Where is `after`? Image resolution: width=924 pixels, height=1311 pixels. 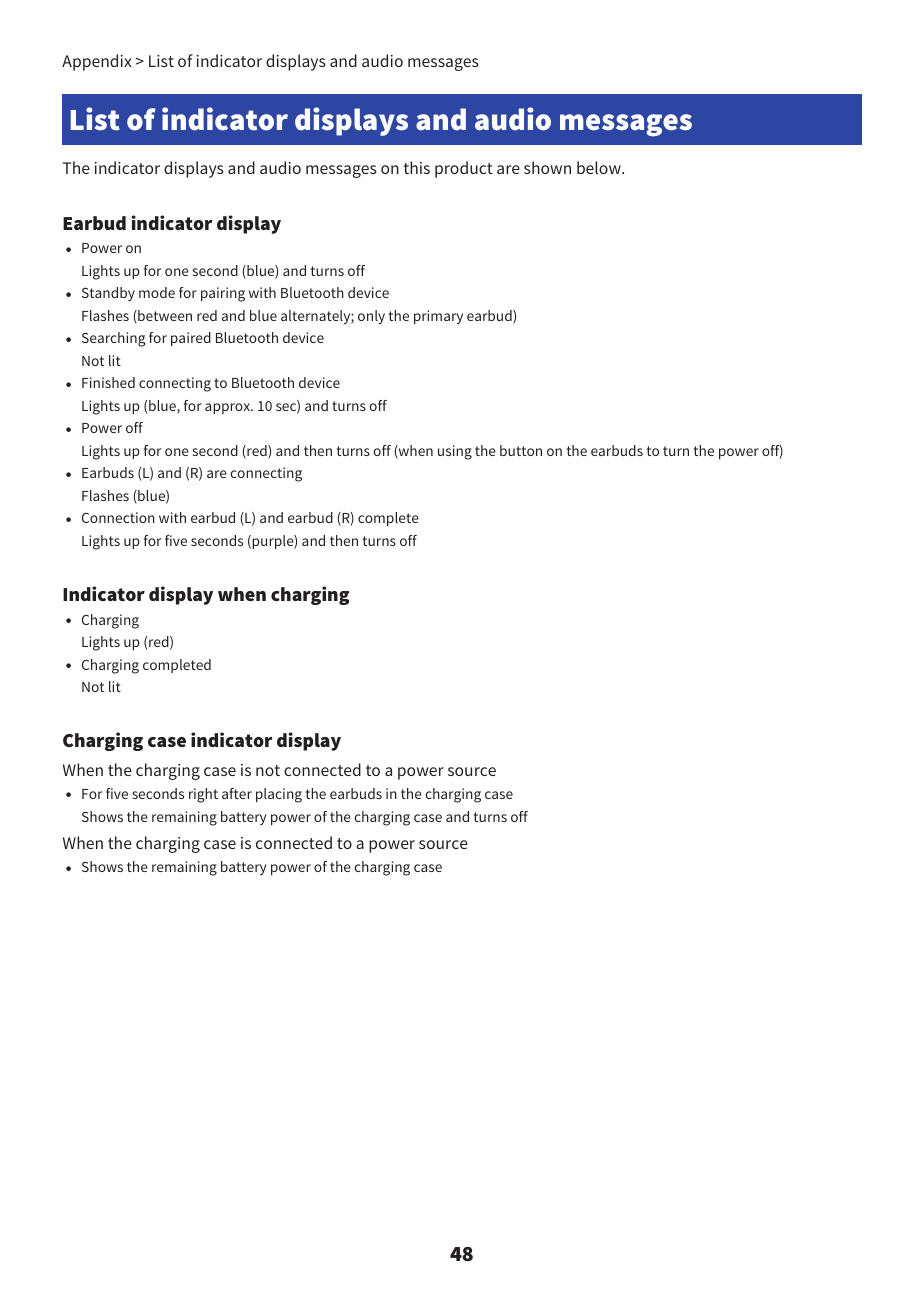 after is located at coordinates (237, 793).
